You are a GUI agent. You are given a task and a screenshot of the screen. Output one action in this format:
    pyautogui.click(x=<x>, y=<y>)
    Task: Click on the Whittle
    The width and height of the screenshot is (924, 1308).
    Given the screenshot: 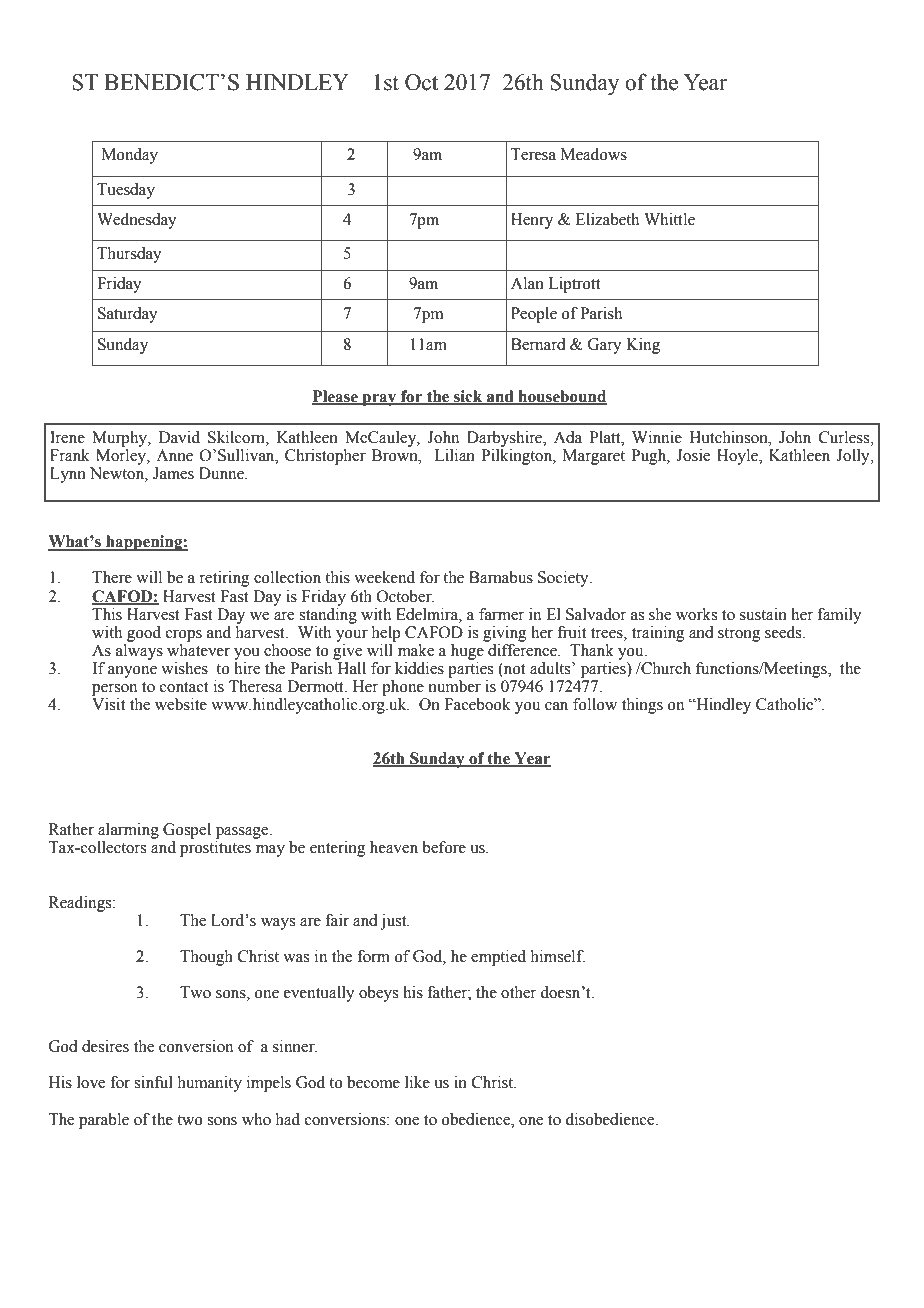 What is the action you would take?
    pyautogui.click(x=669, y=219)
